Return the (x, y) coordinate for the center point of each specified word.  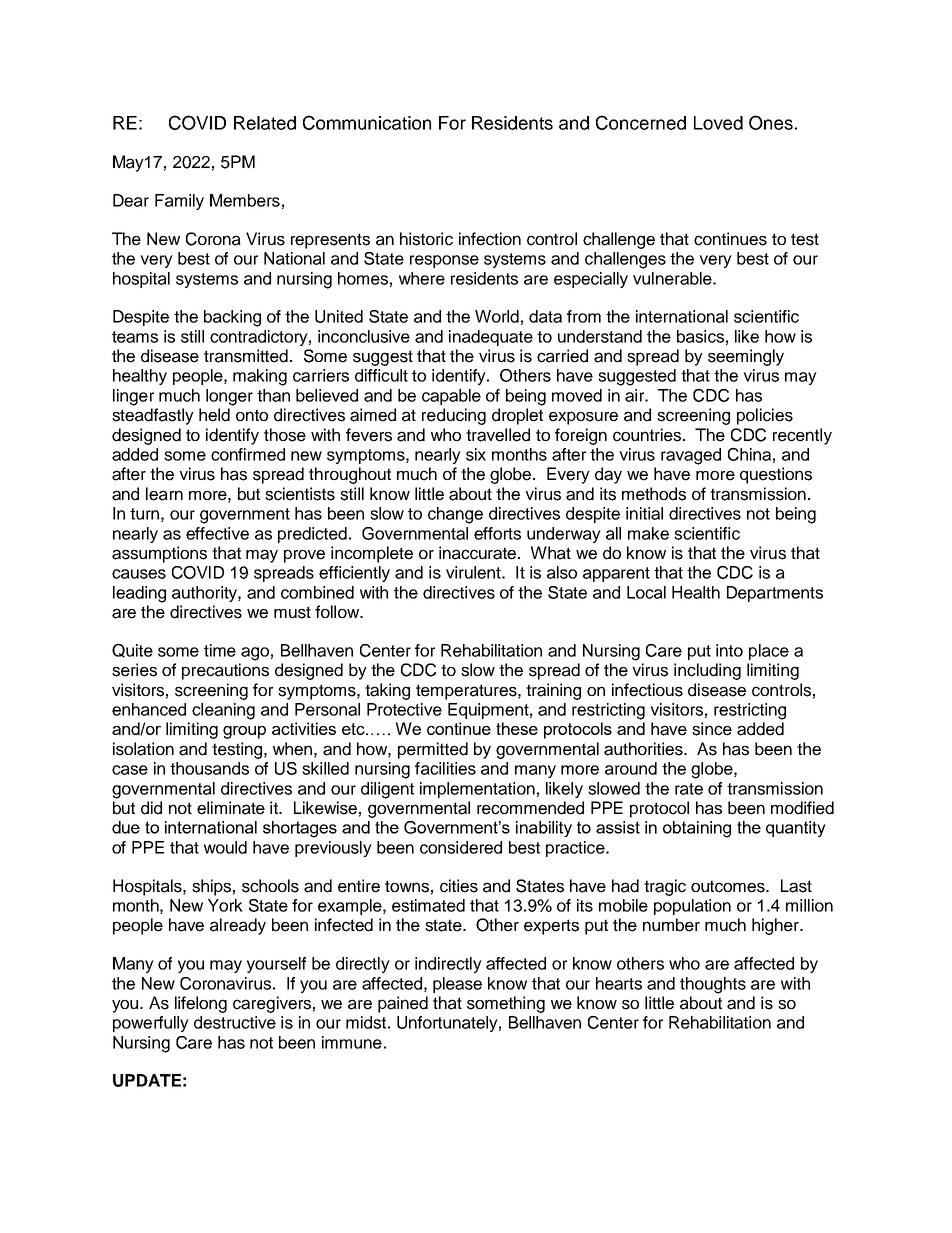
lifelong (201, 1004)
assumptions (159, 554)
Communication (367, 122)
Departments (775, 594)
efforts (497, 533)
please (457, 985)
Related (265, 123)
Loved (718, 123)
